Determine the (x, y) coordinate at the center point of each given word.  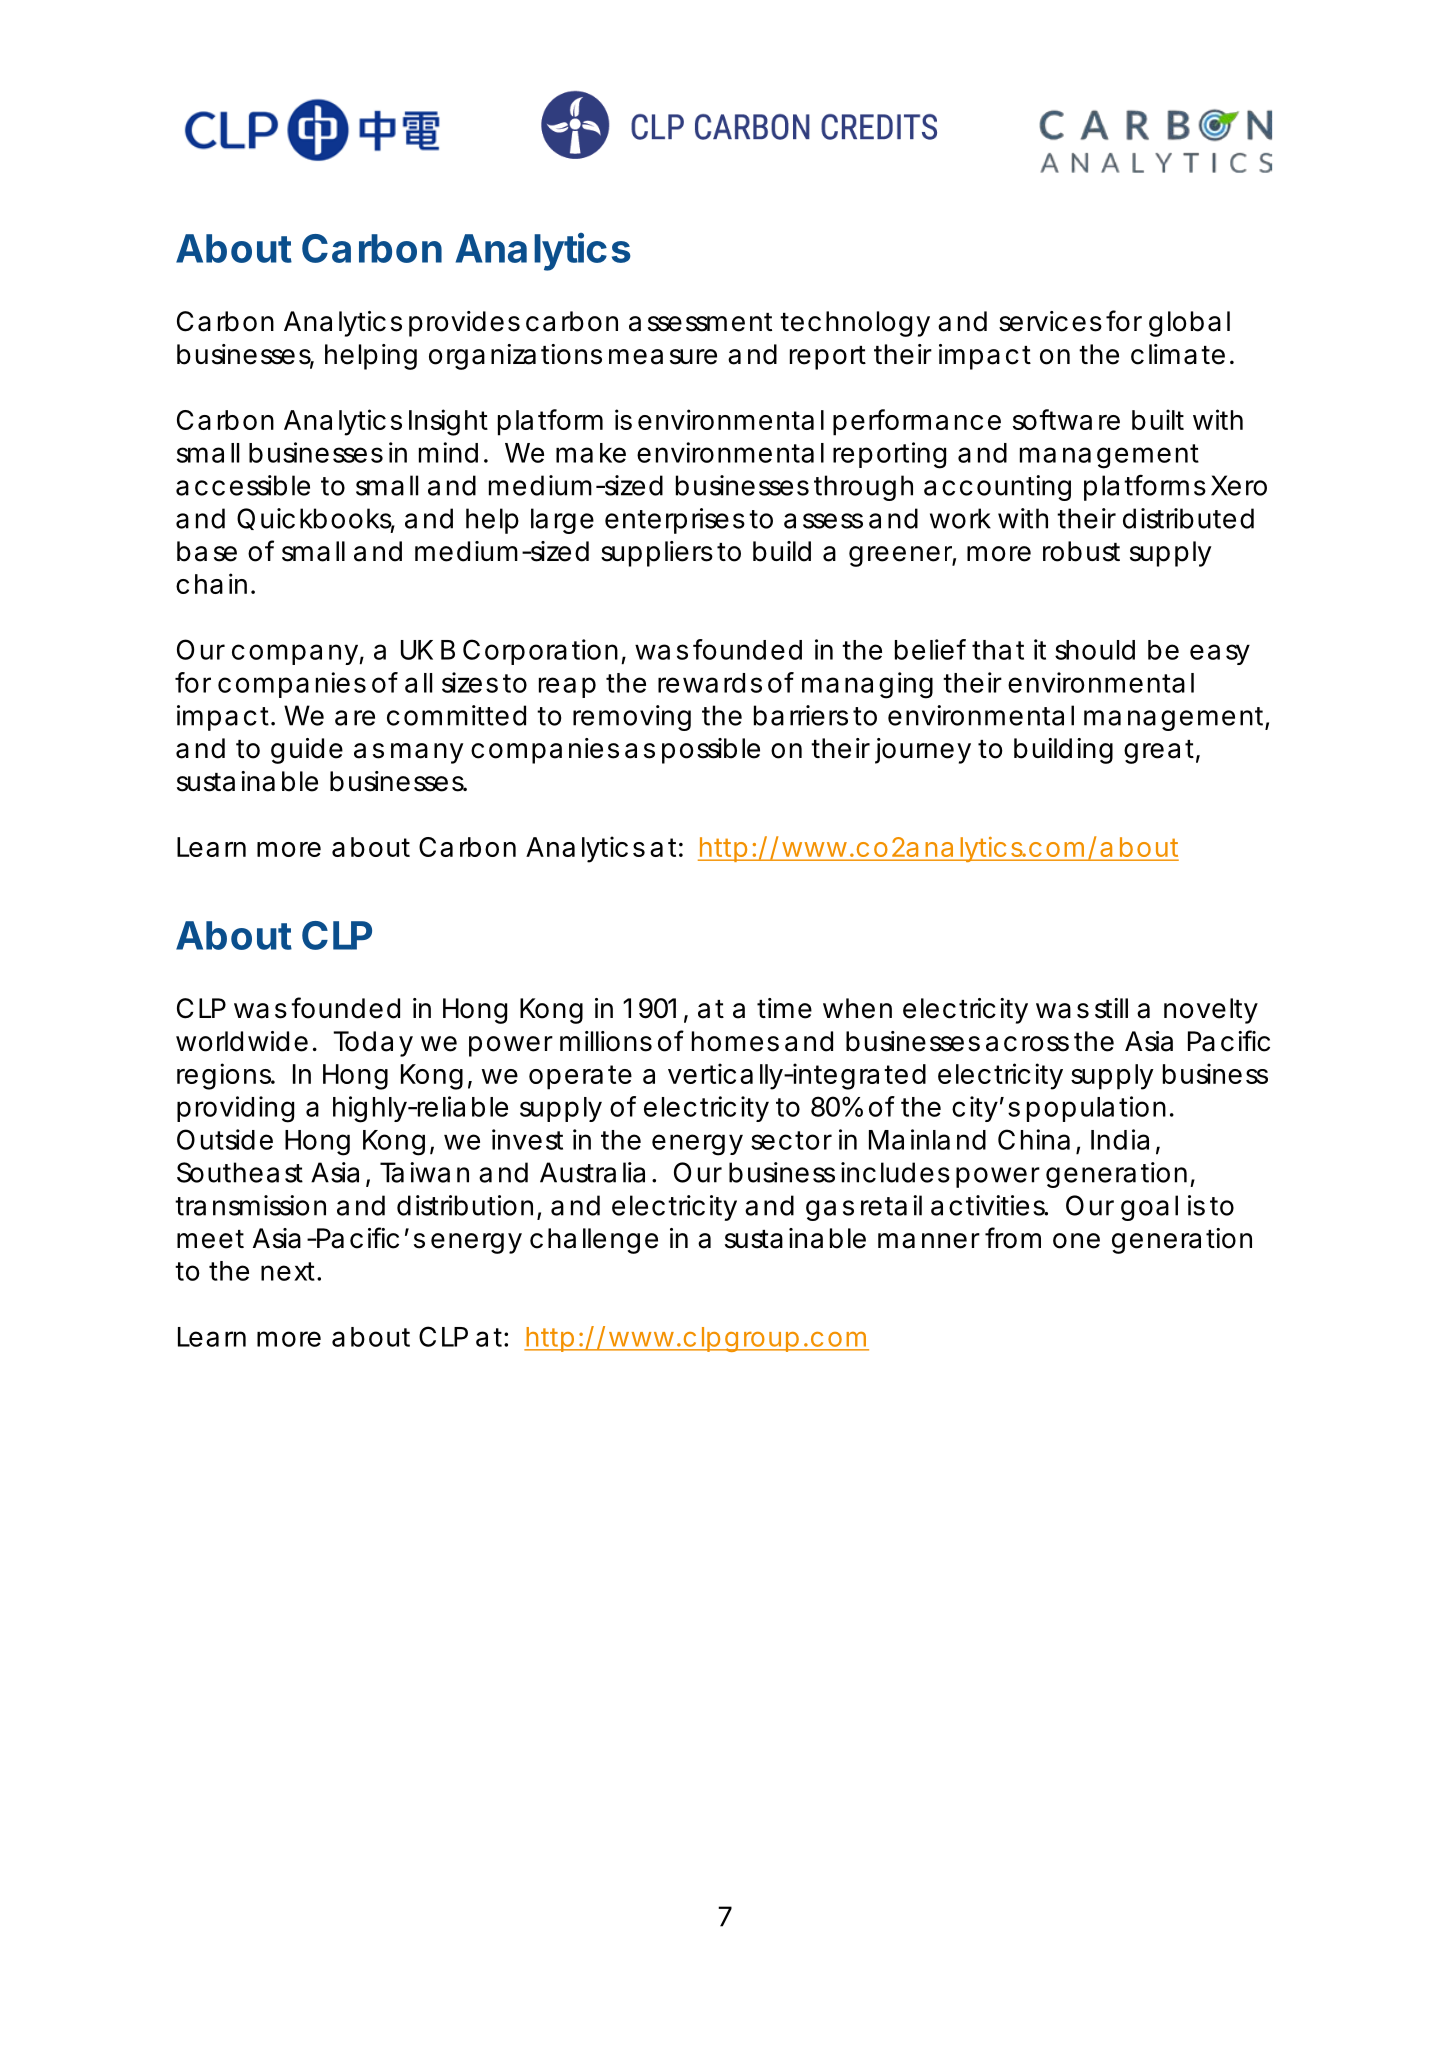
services (1050, 321)
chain (211, 583)
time (784, 1008)
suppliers (657, 554)
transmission (250, 1205)
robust (1081, 551)
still (1111, 1008)
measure (663, 357)
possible (711, 751)
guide (307, 751)
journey (923, 751)
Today (373, 1044)
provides (464, 324)
